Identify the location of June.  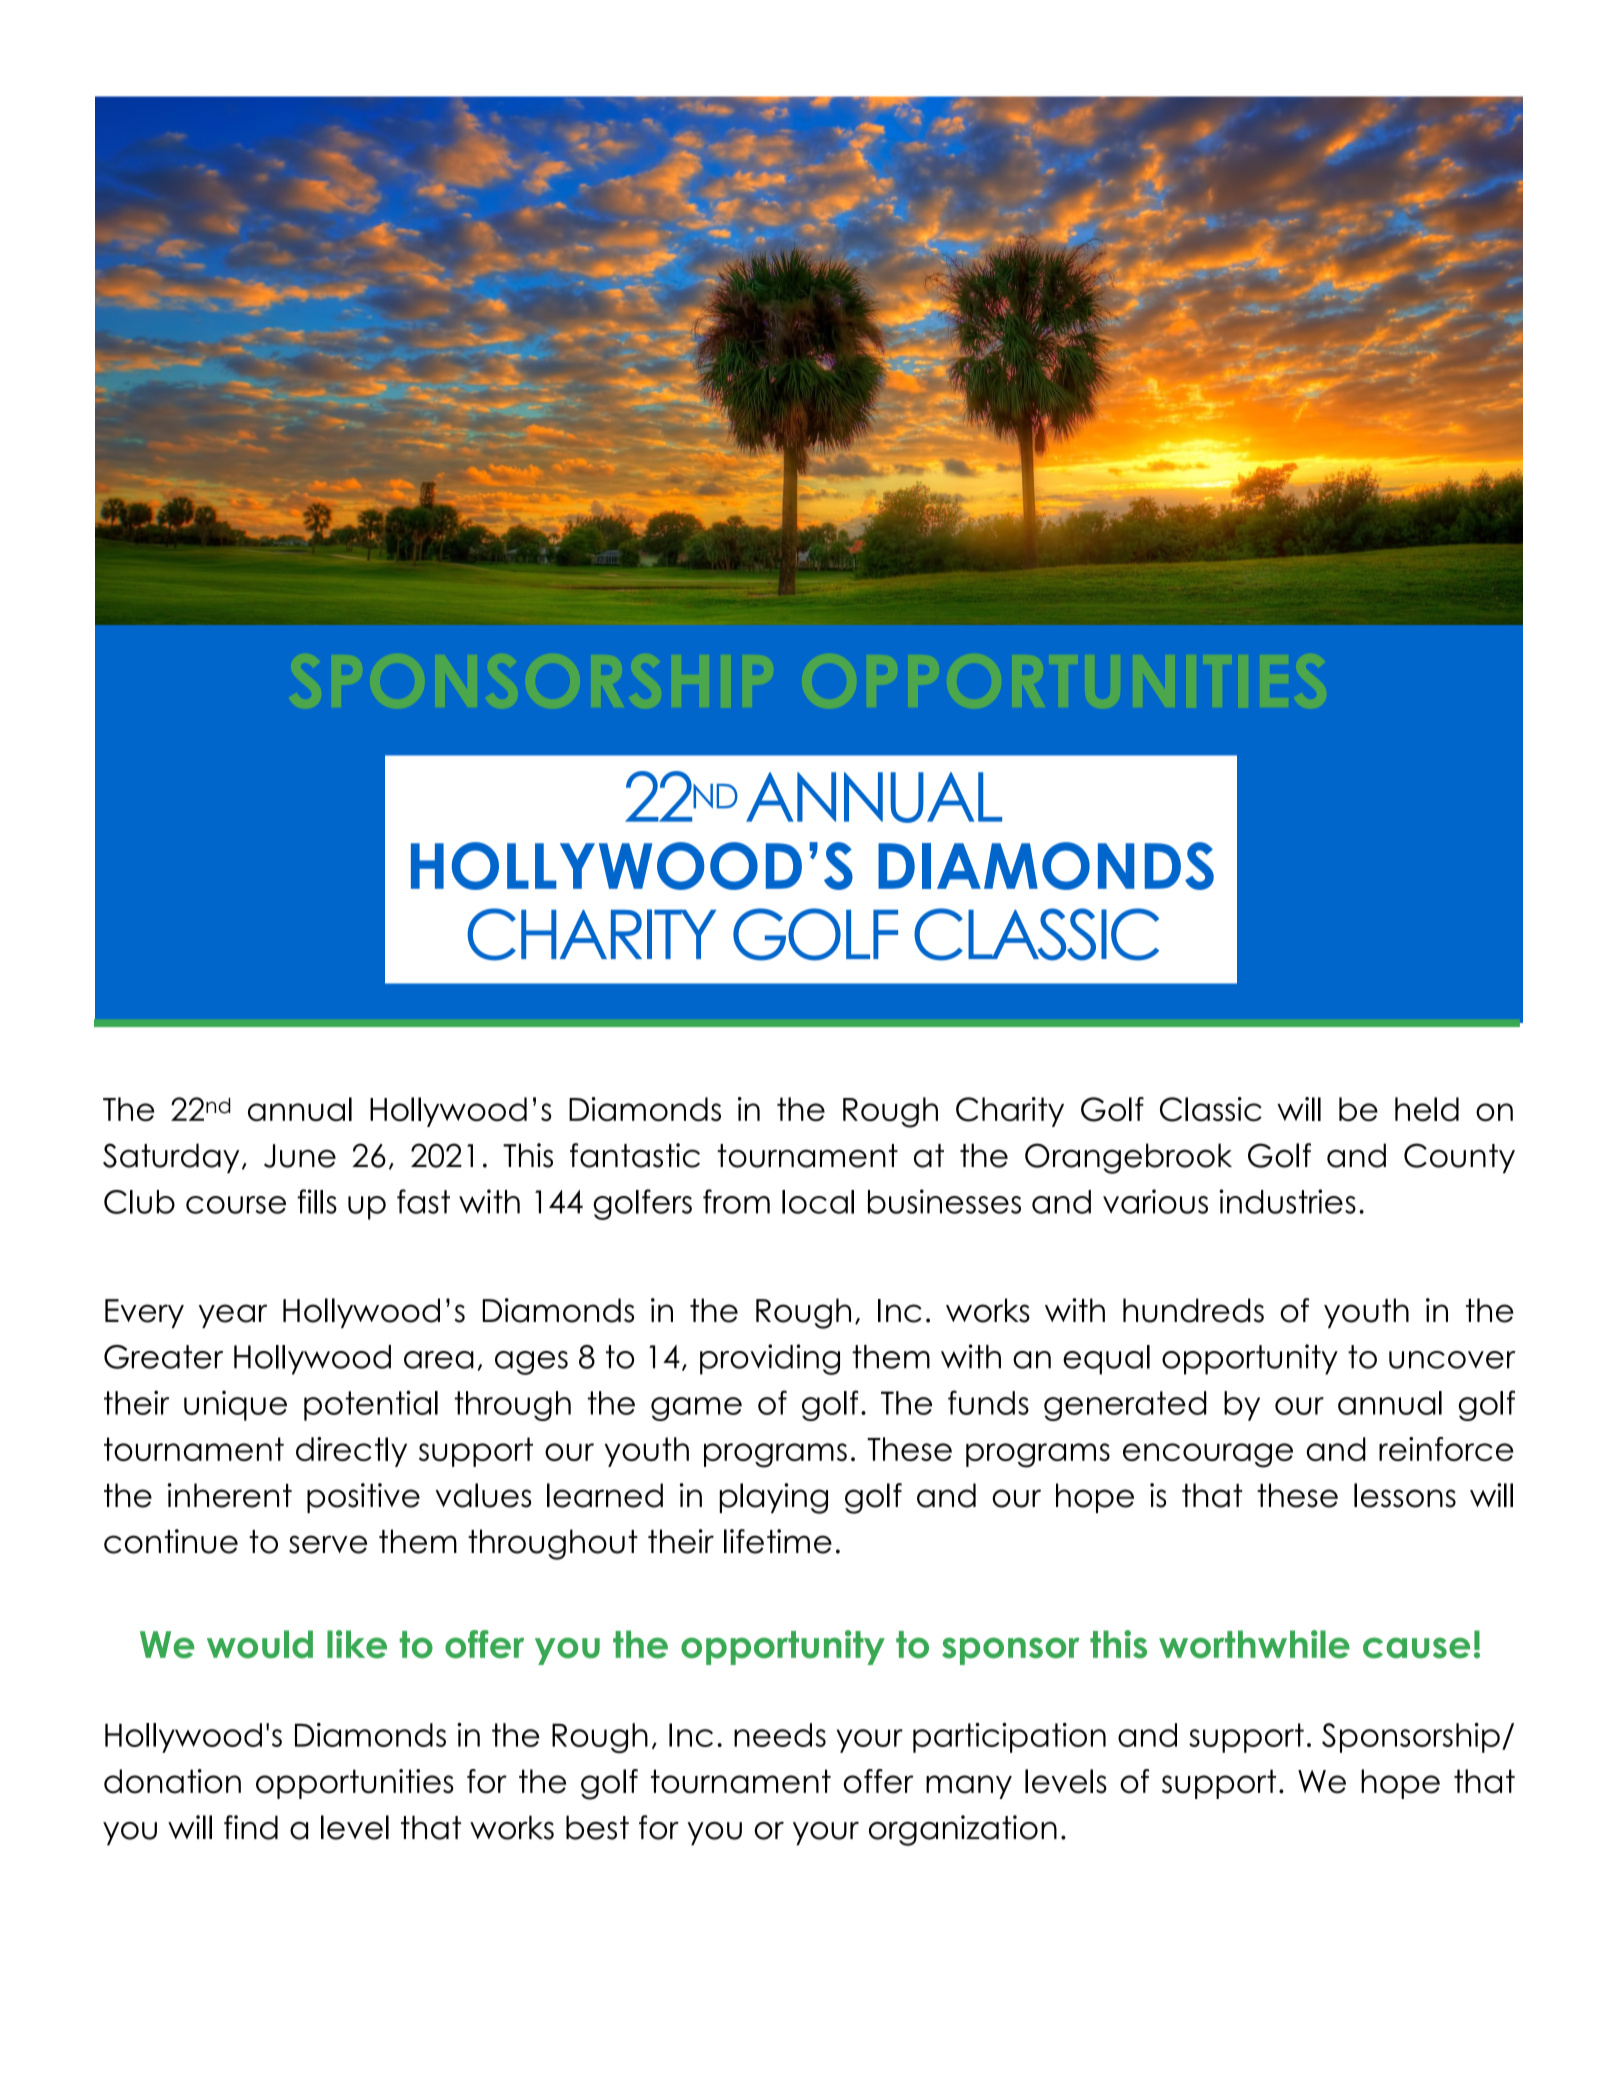
(300, 1156).
